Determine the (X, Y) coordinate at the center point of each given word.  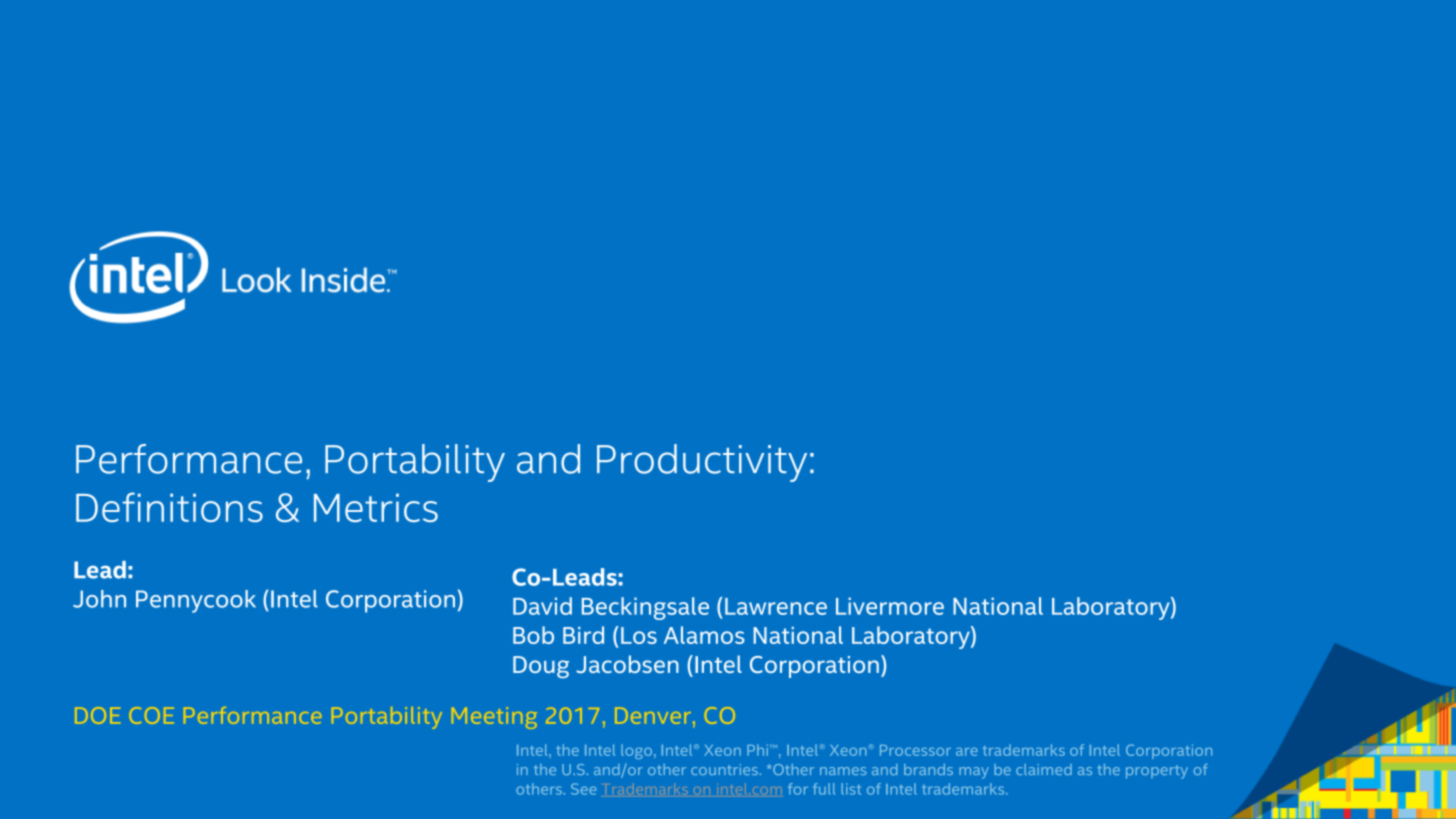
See (583, 789)
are (967, 752)
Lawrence (776, 606)
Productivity (702, 463)
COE (151, 715)
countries (724, 769)
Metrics (376, 508)
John (99, 599)
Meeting (494, 718)
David (542, 606)
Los (639, 635)
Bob (533, 635)
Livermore (890, 606)
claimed (1044, 769)
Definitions (169, 507)
